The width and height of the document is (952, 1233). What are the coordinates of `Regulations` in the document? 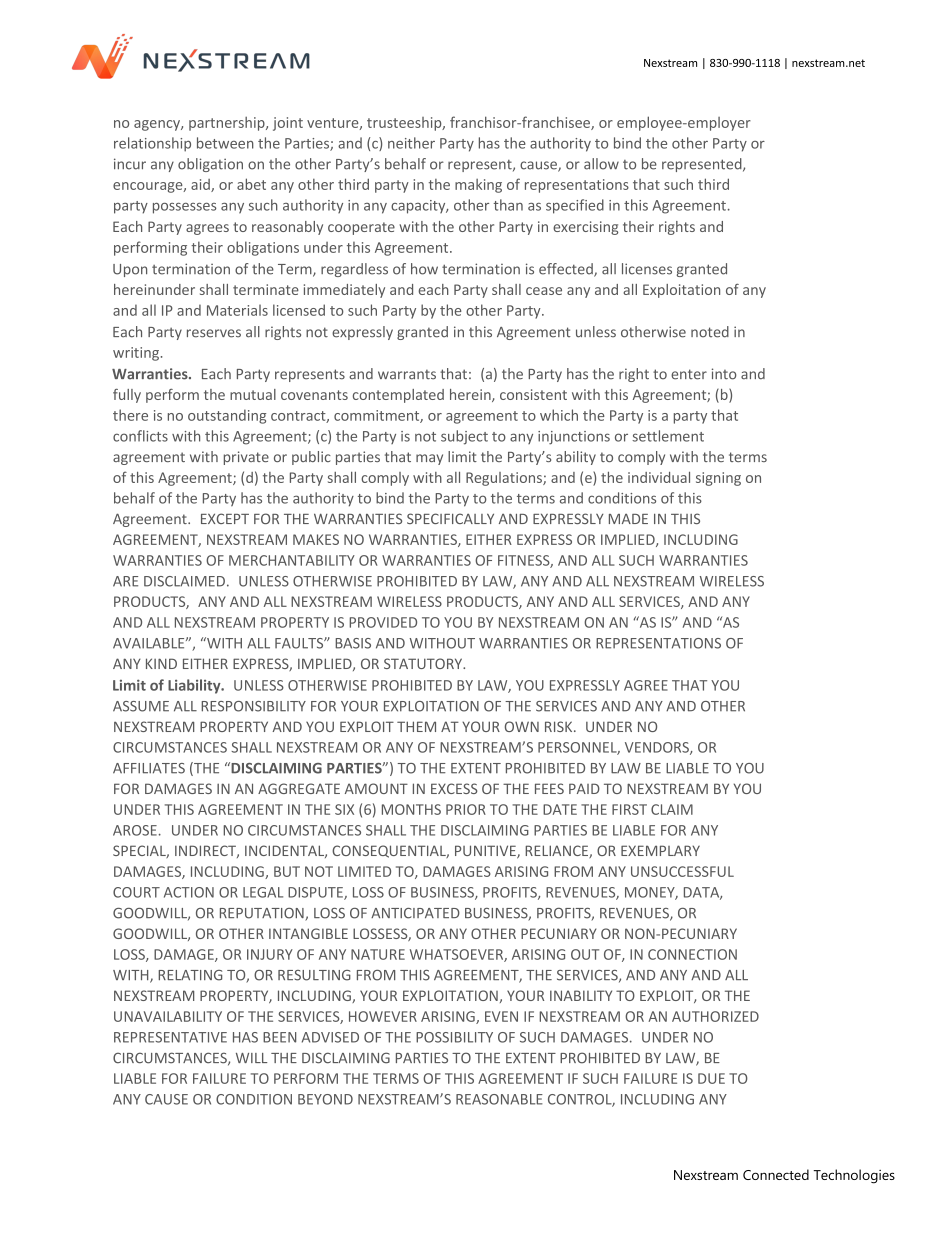 It's located at (505, 479).
